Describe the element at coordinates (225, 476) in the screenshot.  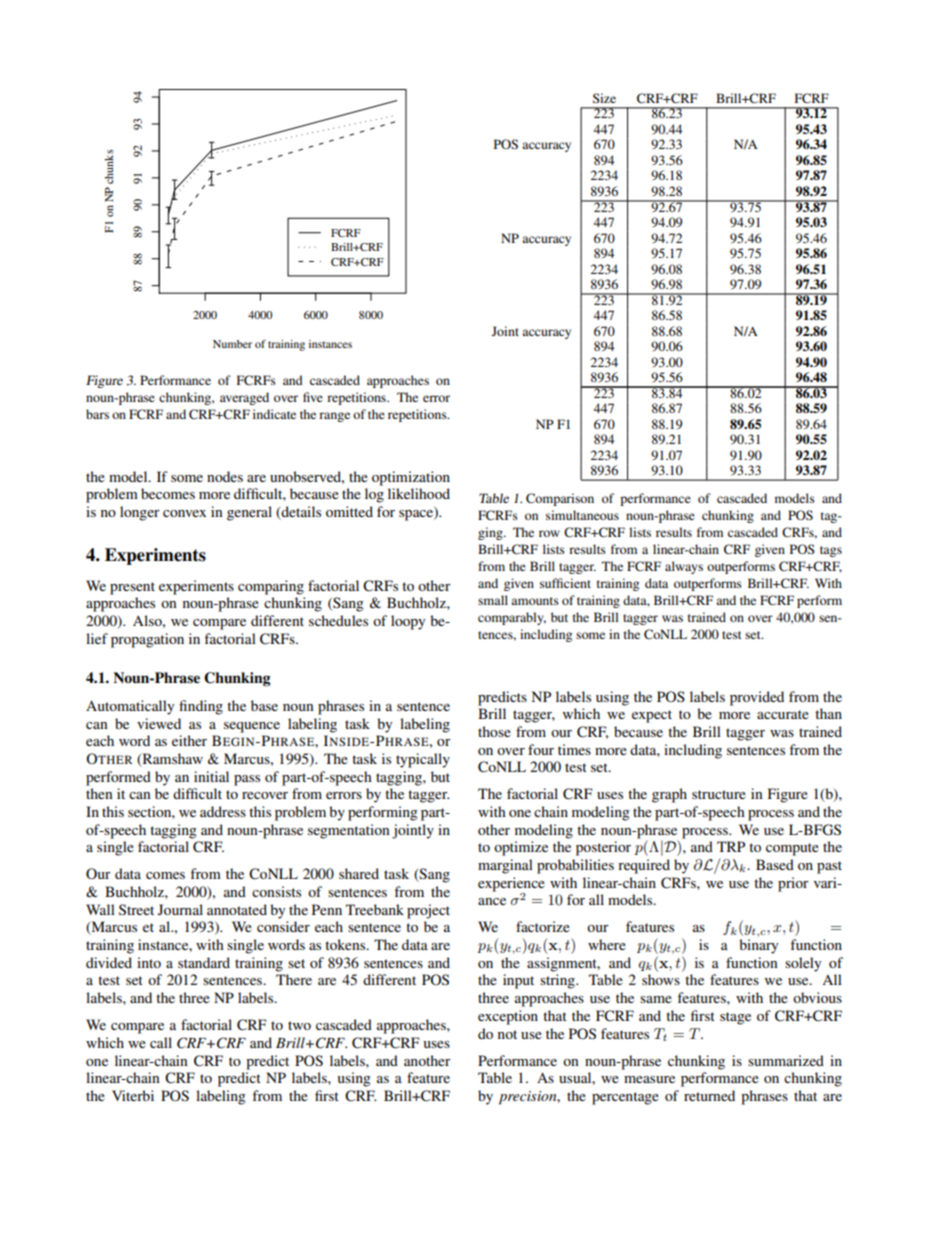
I see `nodes` at that location.
